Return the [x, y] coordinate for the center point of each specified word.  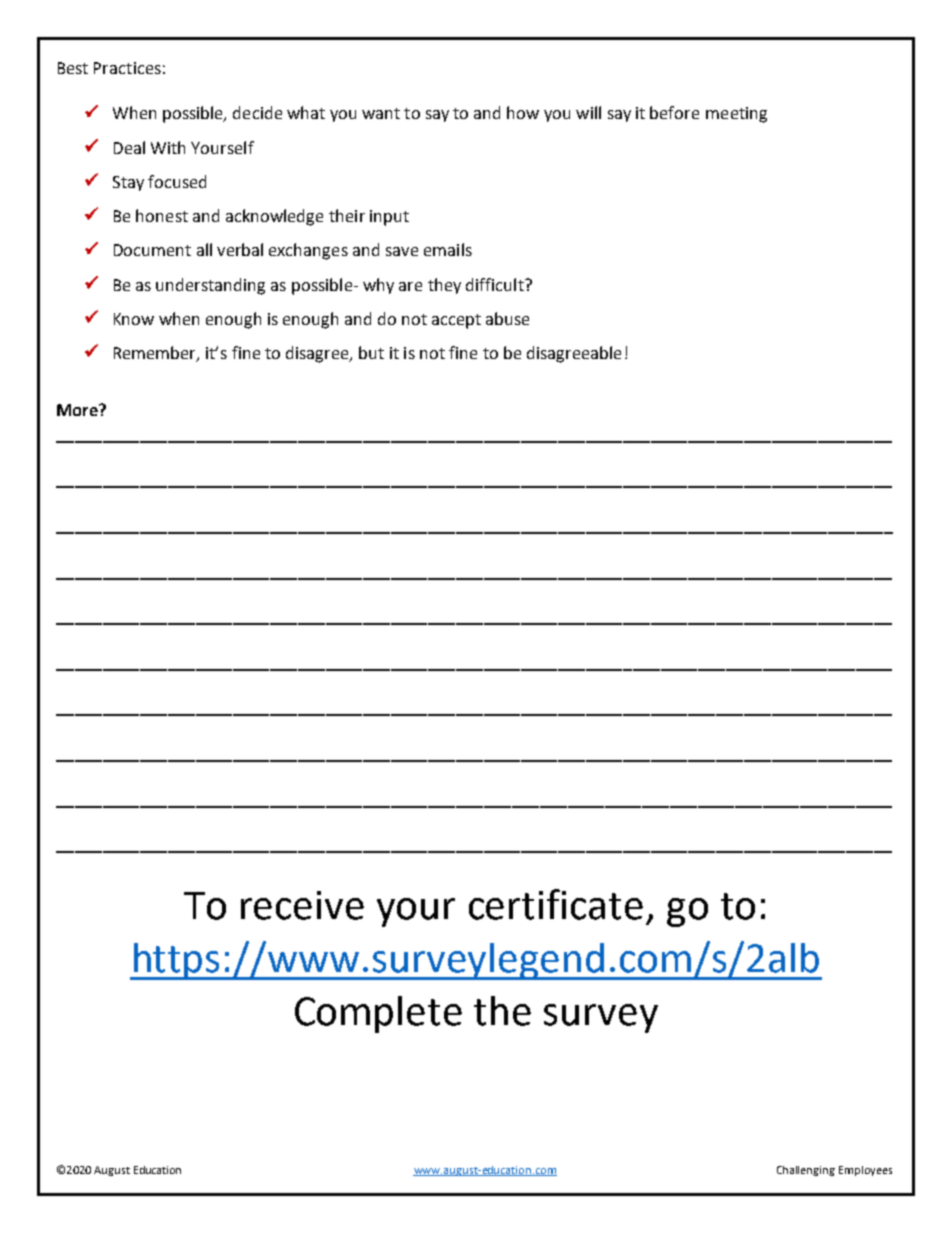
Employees [865, 1171]
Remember [156, 354]
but [371, 352]
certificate [556, 904]
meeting [736, 115]
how [523, 112]
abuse [507, 318]
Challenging [806, 1171]
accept [456, 321]
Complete [378, 1014]
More [78, 410]
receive [302, 905]
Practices [127, 68]
